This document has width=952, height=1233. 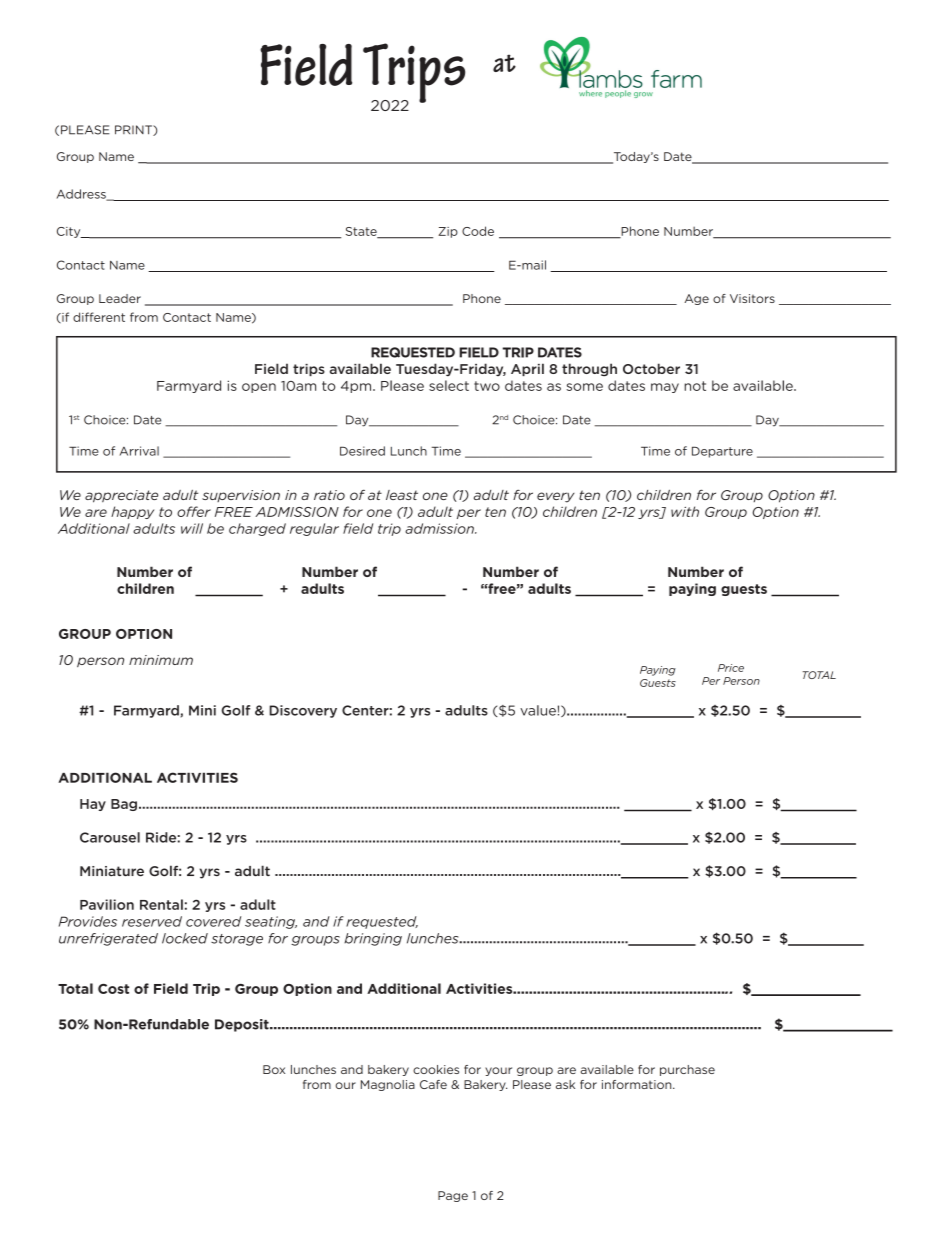 I want to click on bringing, so click(x=373, y=939).
